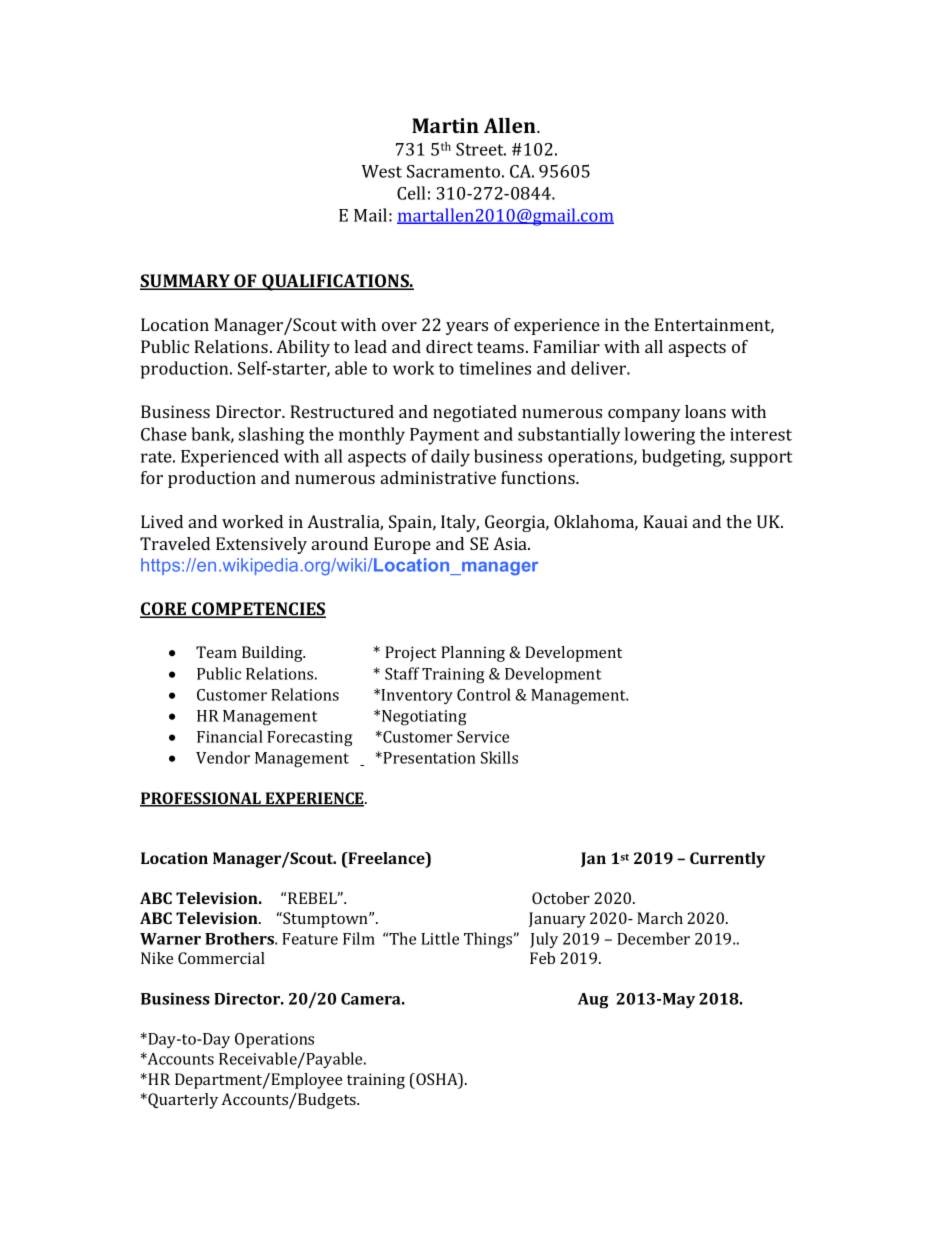  Describe the element at coordinates (182, 1101) in the page. I see `Quarterly` at that location.
